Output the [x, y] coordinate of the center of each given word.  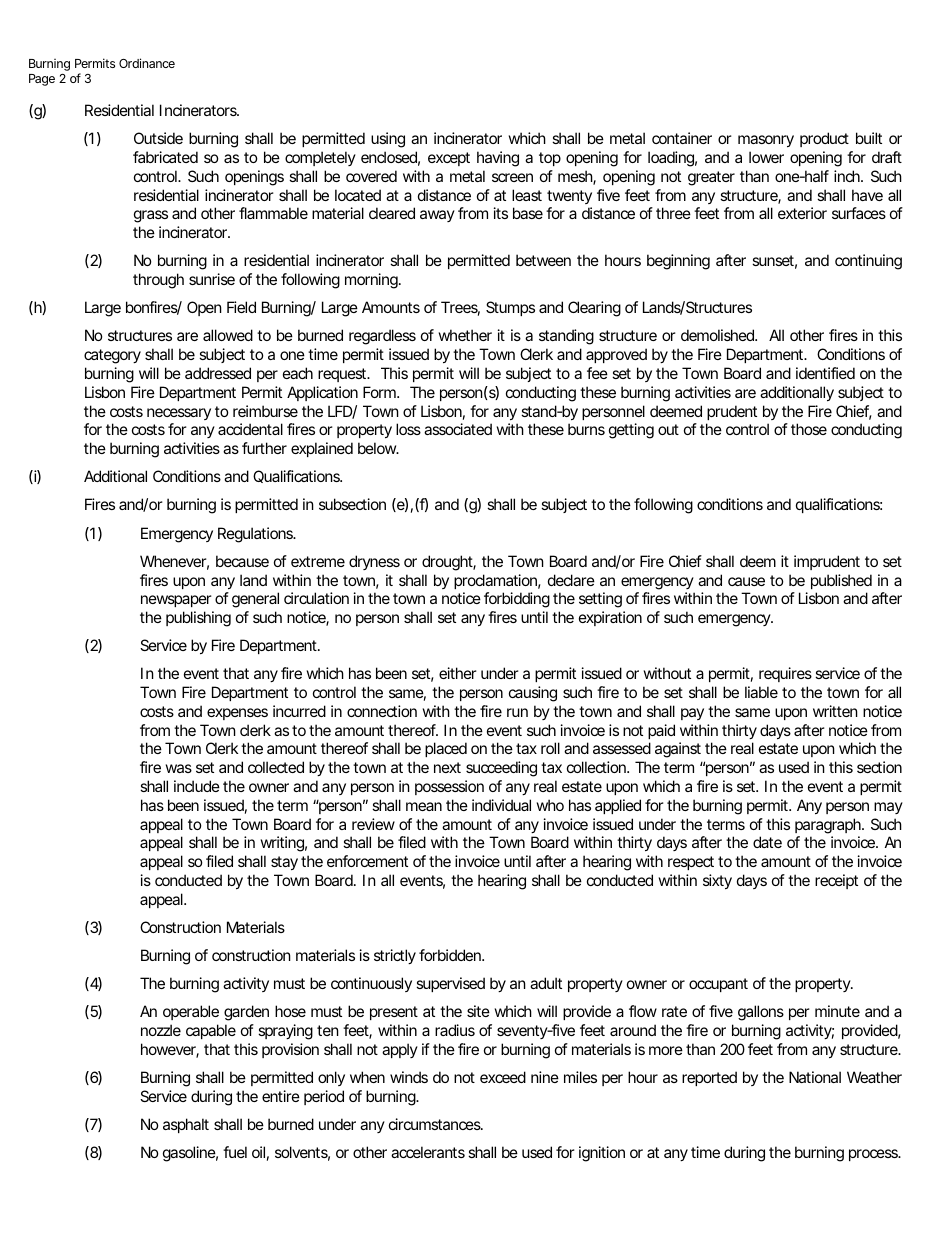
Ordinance [147, 63]
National [815, 1077]
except [449, 159]
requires [785, 674]
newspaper [176, 601]
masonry [766, 141]
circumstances [435, 1124]
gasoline [189, 1154]
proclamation [495, 581]
